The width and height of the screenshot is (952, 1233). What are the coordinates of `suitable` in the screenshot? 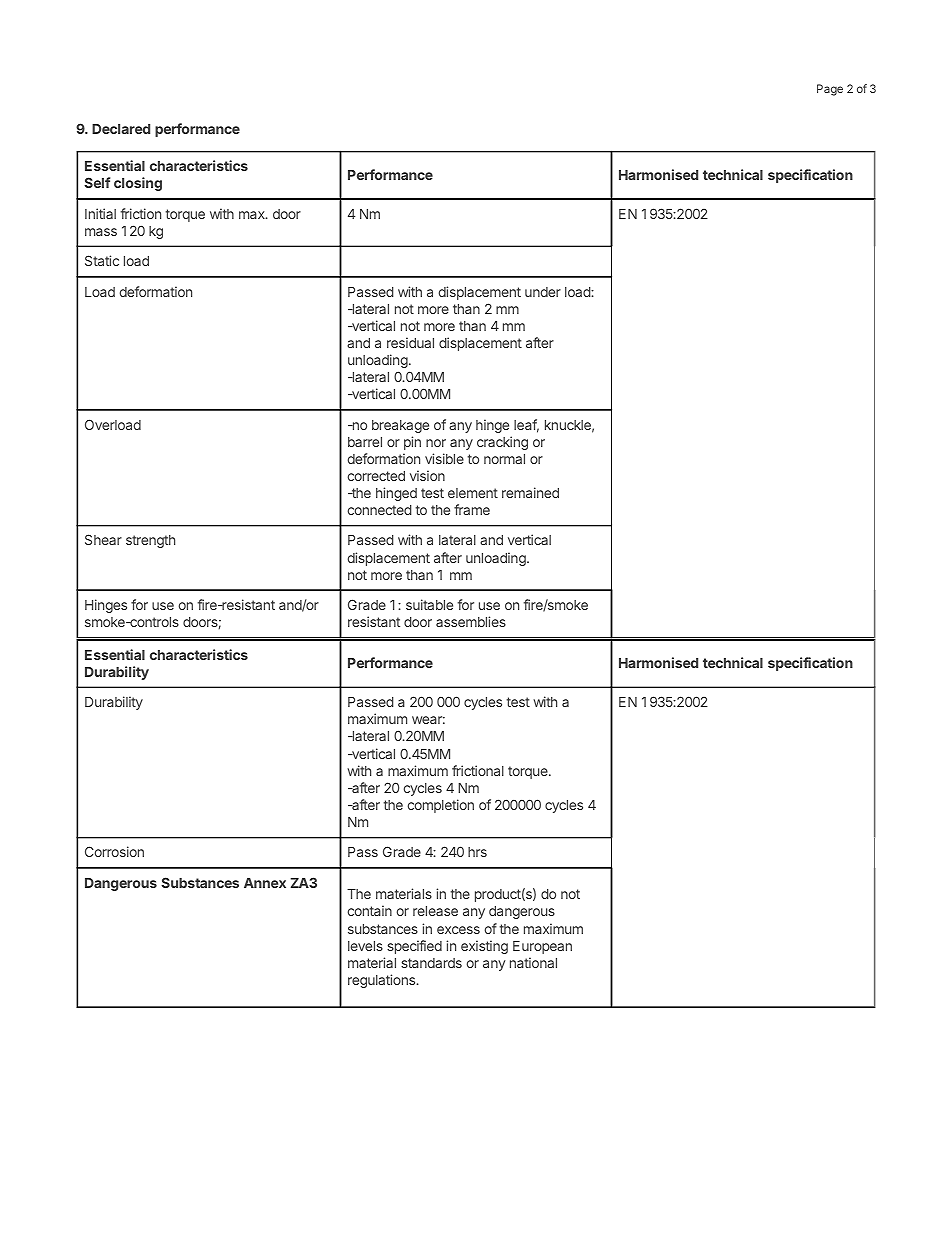 It's located at (429, 604).
